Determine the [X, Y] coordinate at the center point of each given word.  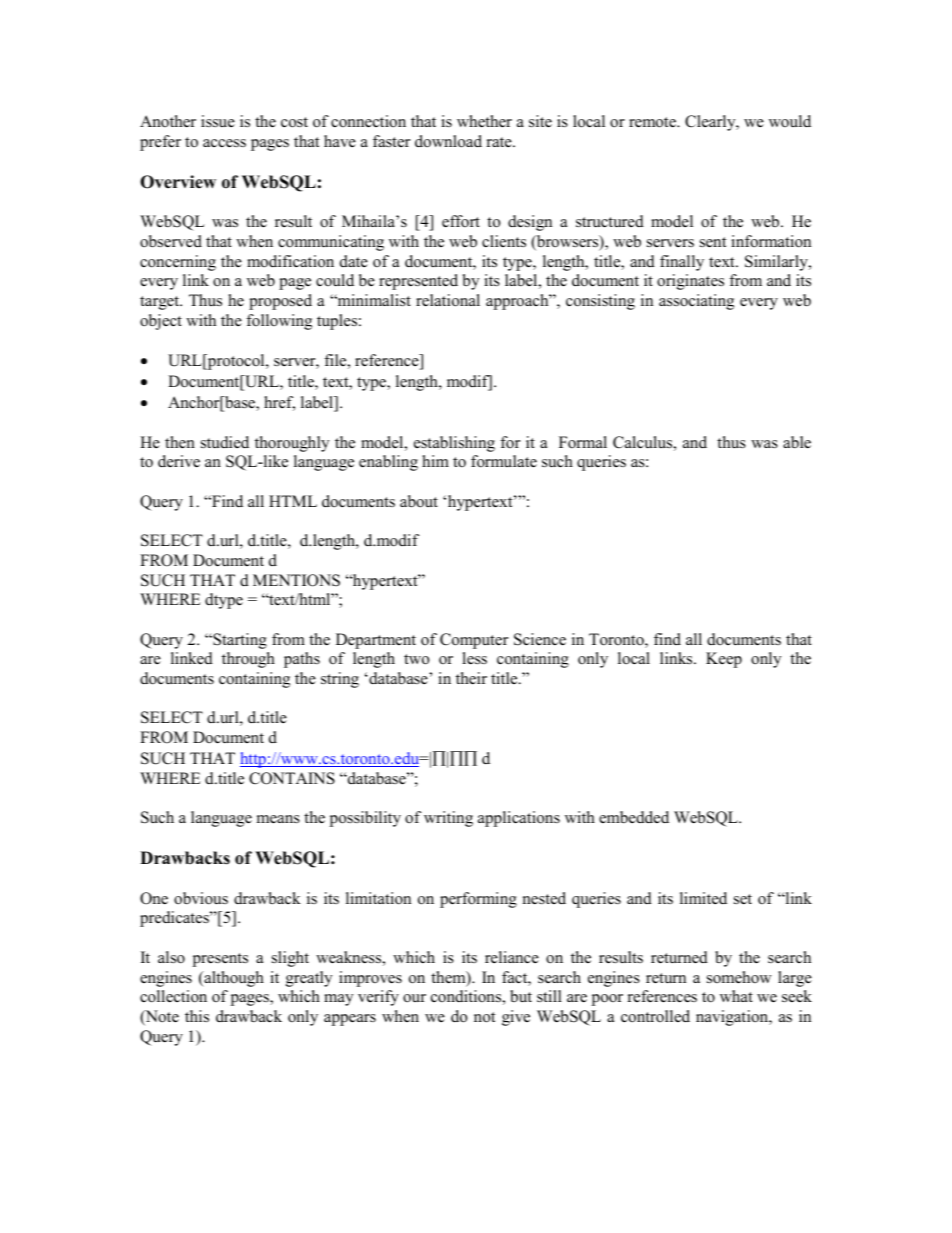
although [233, 979]
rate [500, 142]
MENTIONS [296, 580]
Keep [724, 660]
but [521, 996]
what [736, 996]
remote [653, 122]
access [224, 143]
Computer [474, 641]
